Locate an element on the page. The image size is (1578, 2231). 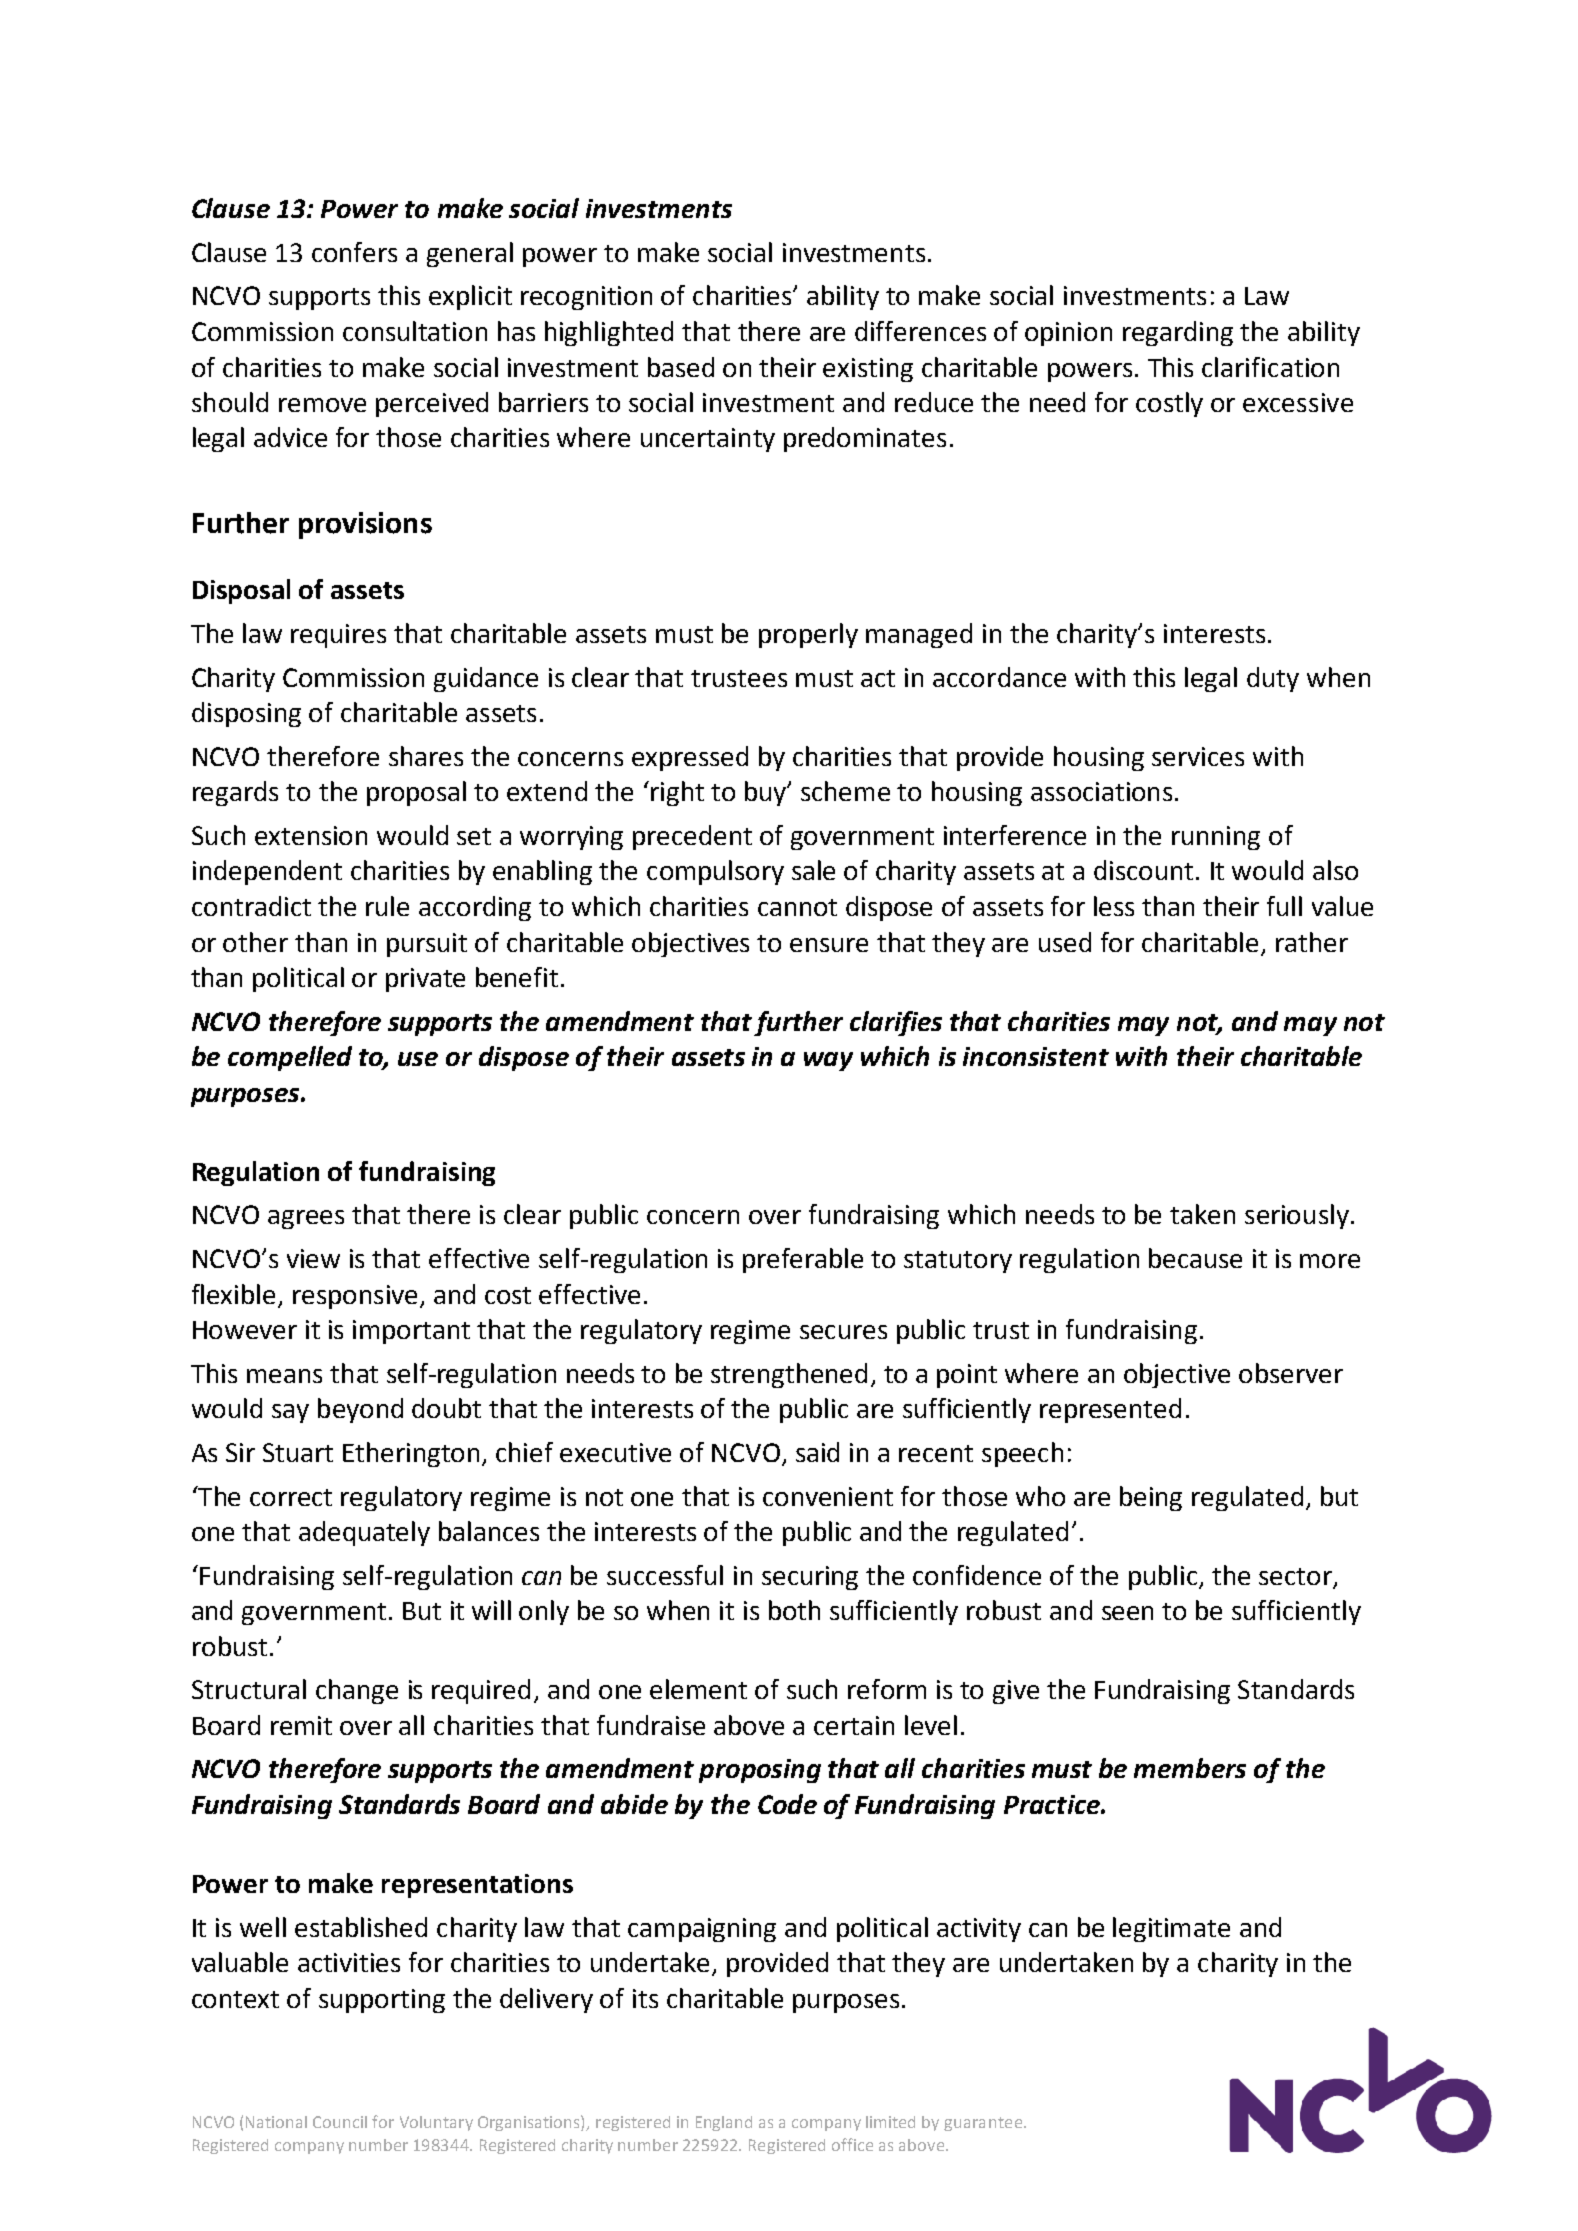
change is located at coordinates (357, 1691).
